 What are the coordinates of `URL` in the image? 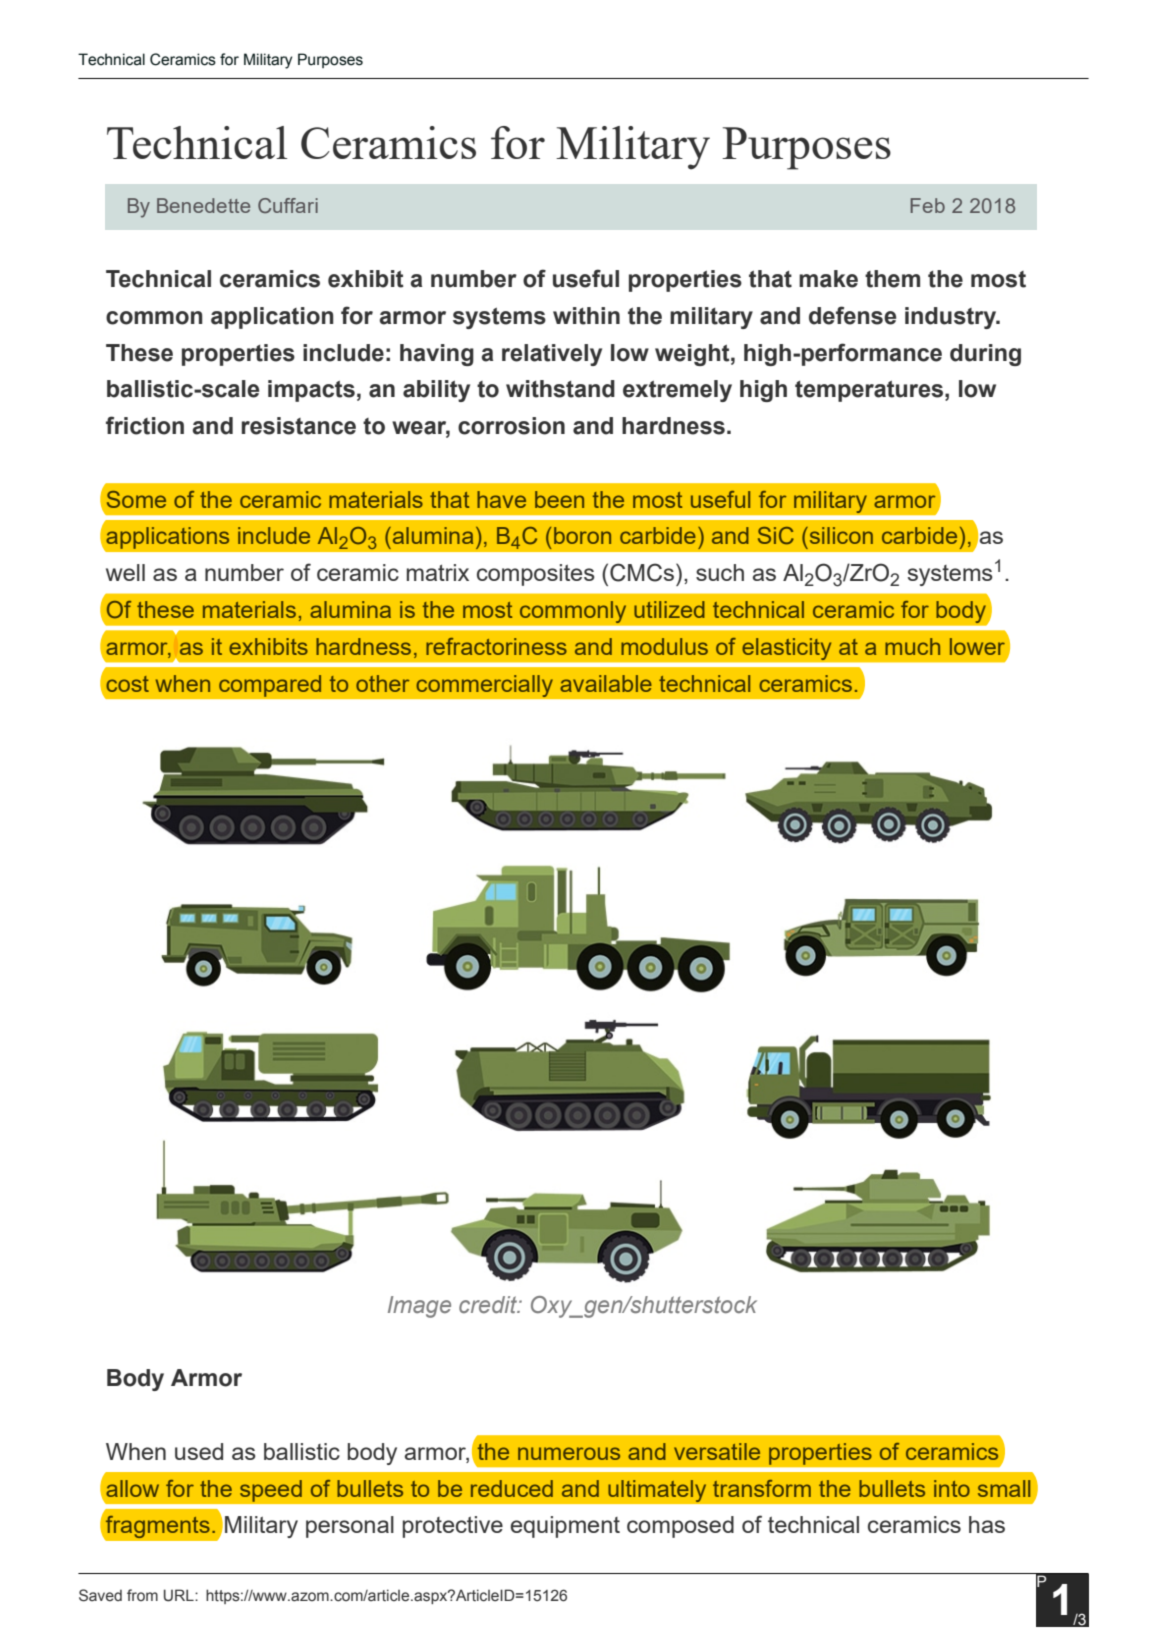 It's located at (180, 1595).
